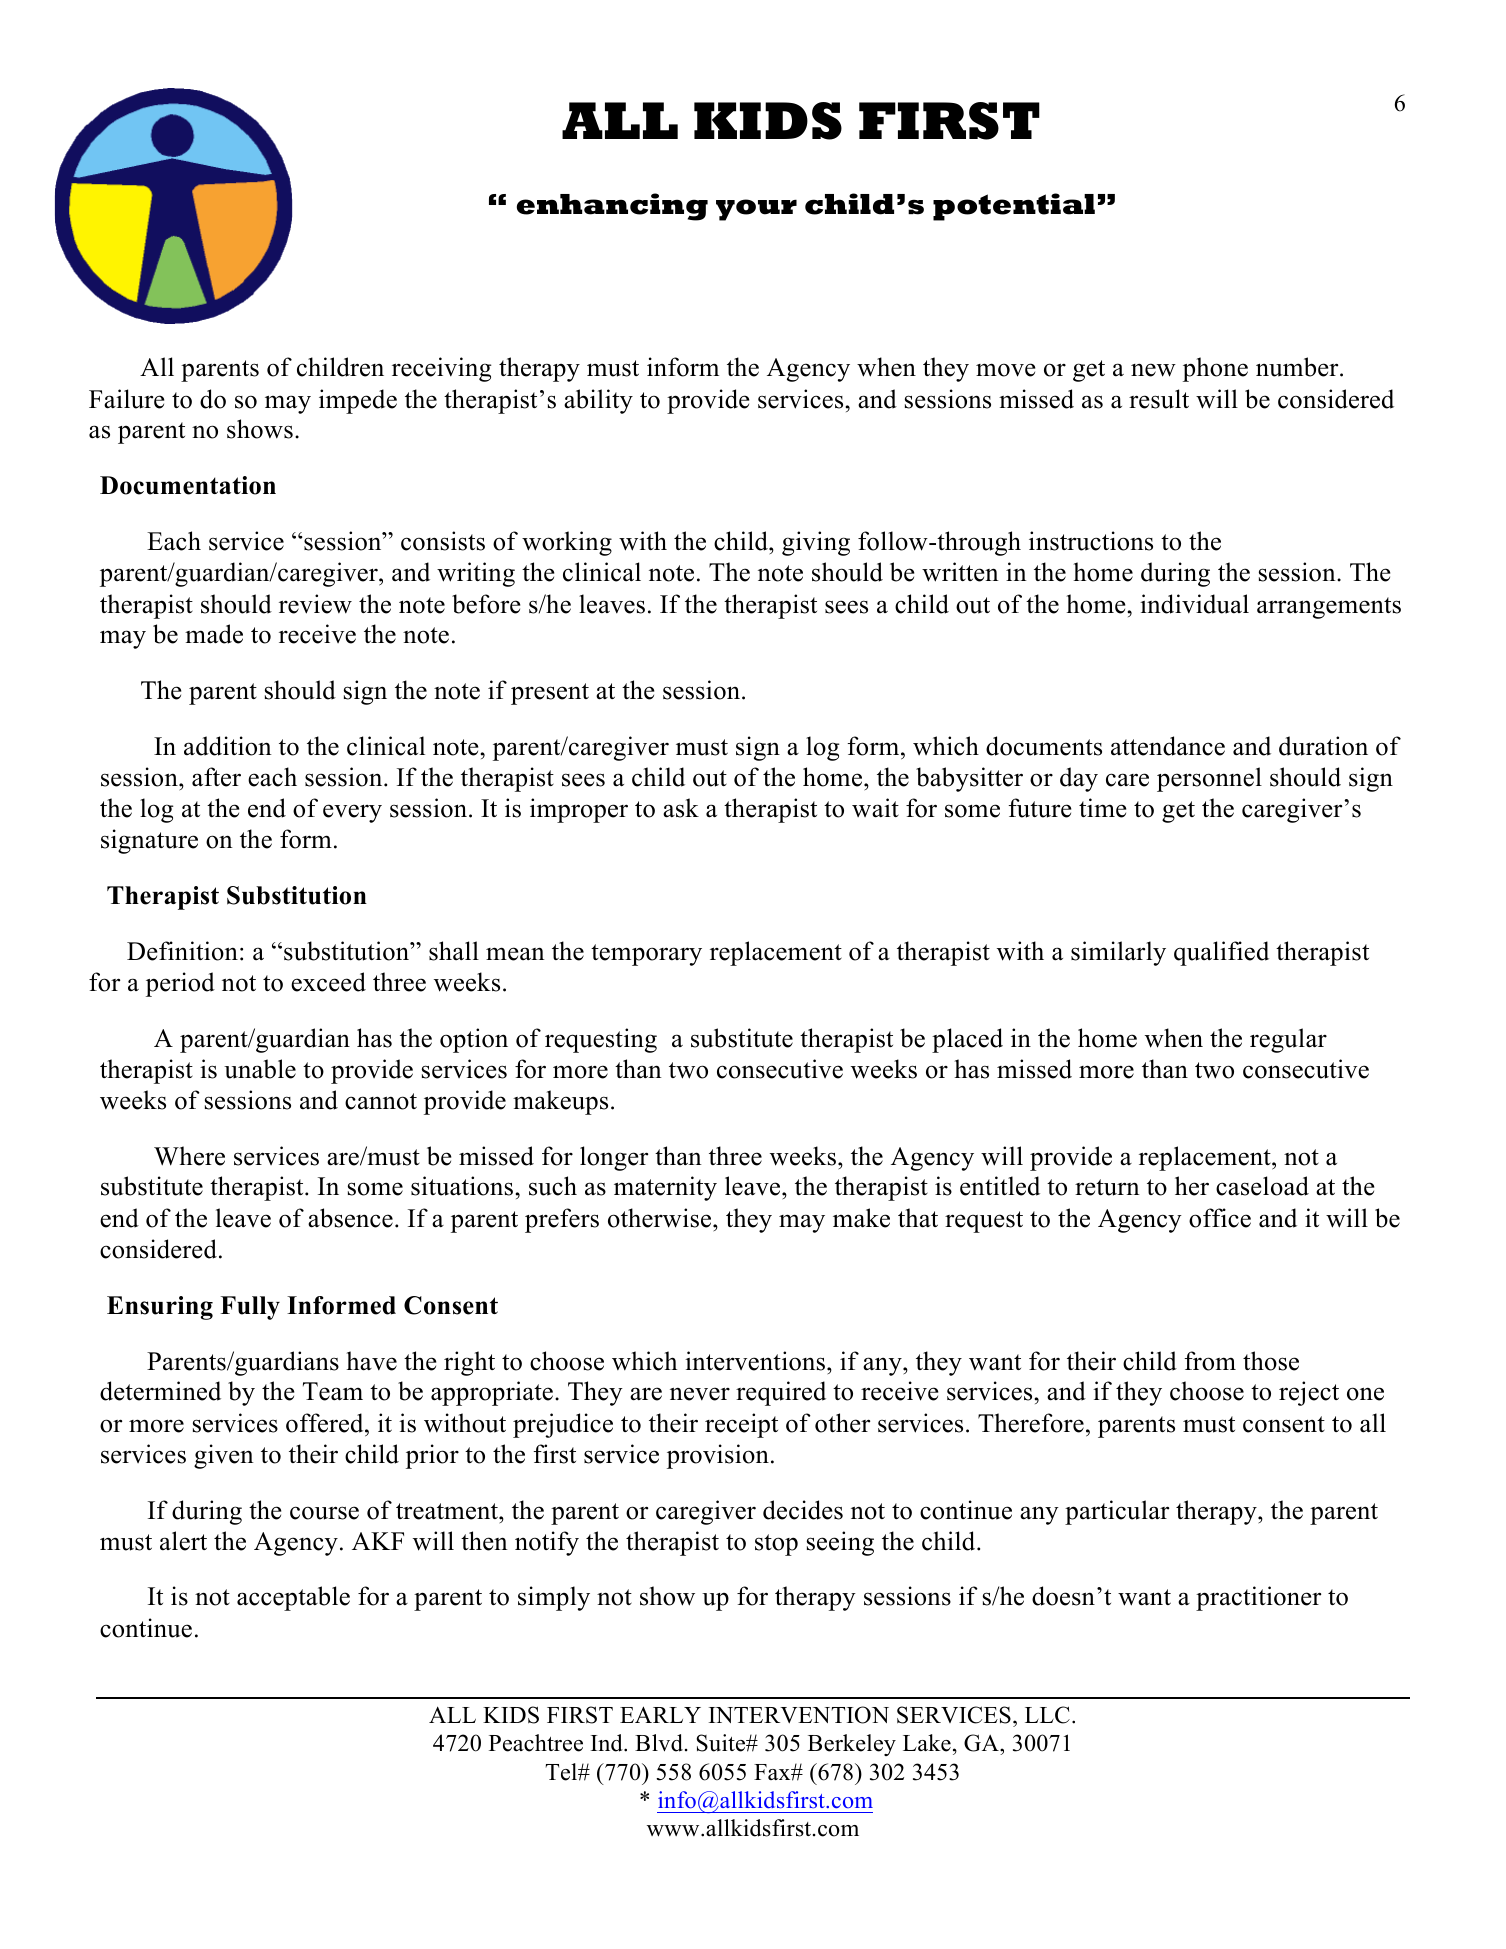 This document has height=1949, width=1506. What do you see at coordinates (660, 1714) in the document?
I see `EARLY` at bounding box center [660, 1714].
